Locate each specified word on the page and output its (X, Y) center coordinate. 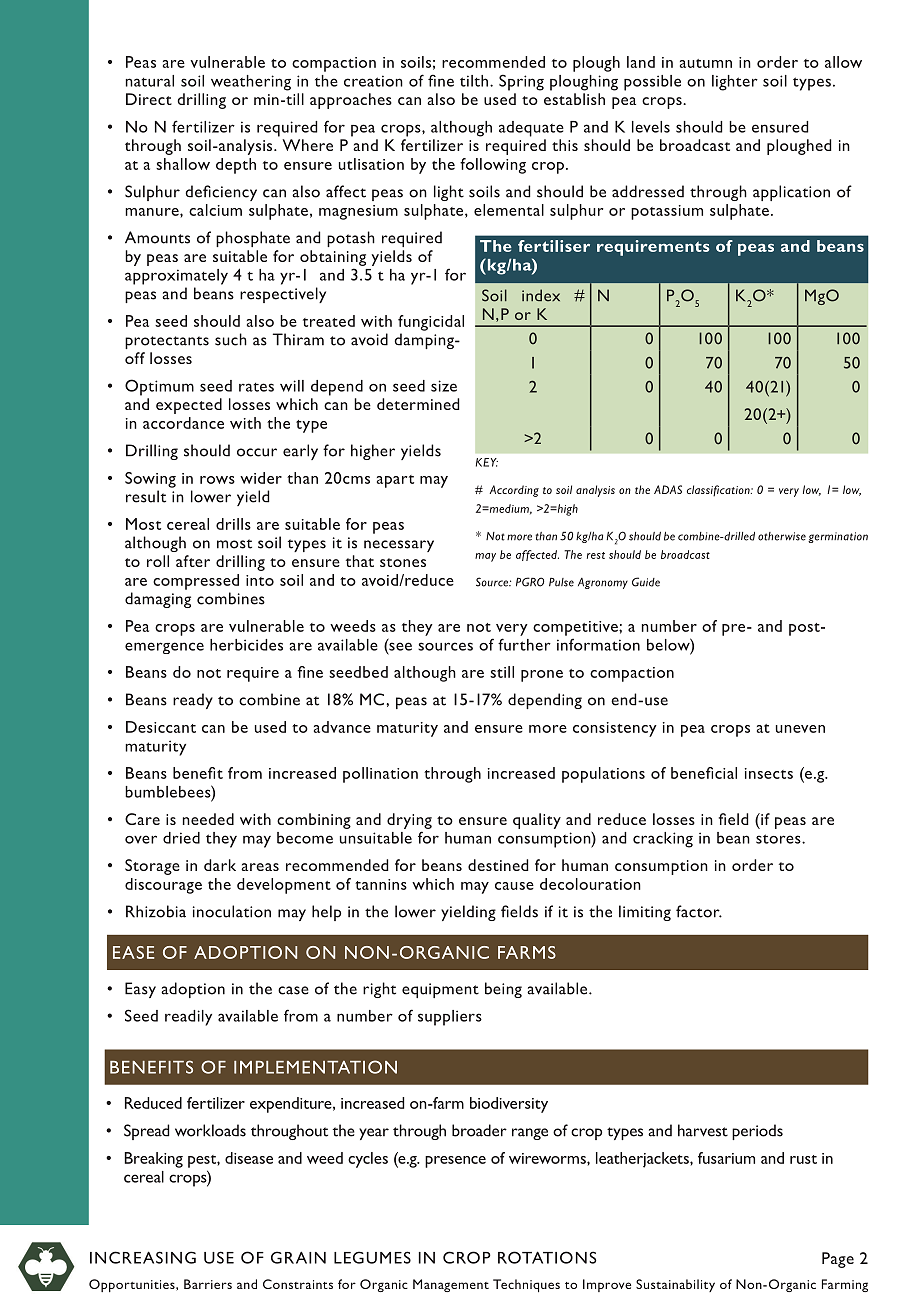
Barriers (208, 1284)
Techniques (526, 1285)
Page (838, 1260)
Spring (521, 82)
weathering (251, 83)
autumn (706, 63)
